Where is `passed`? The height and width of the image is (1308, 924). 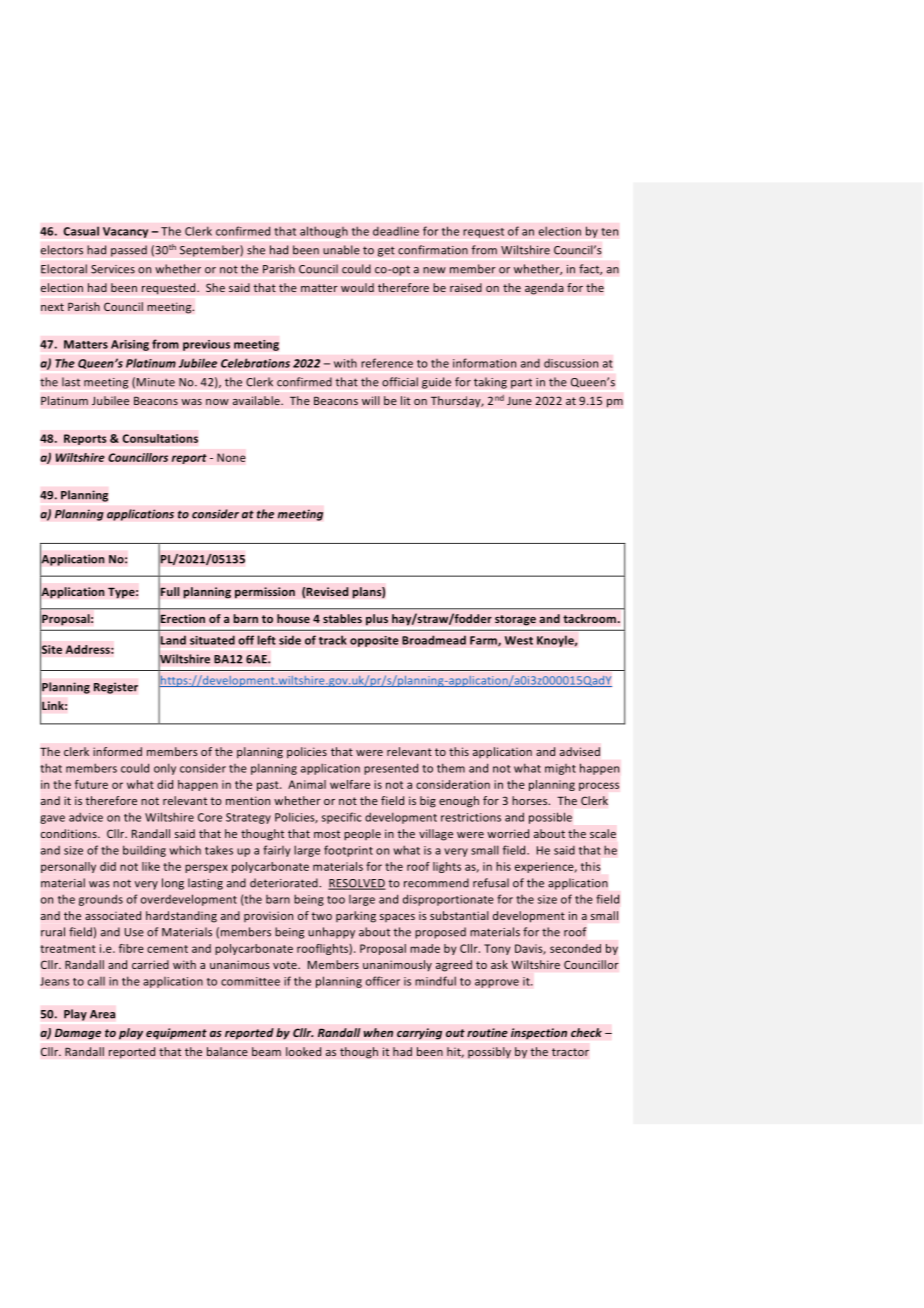 passed is located at coordinates (129, 251).
